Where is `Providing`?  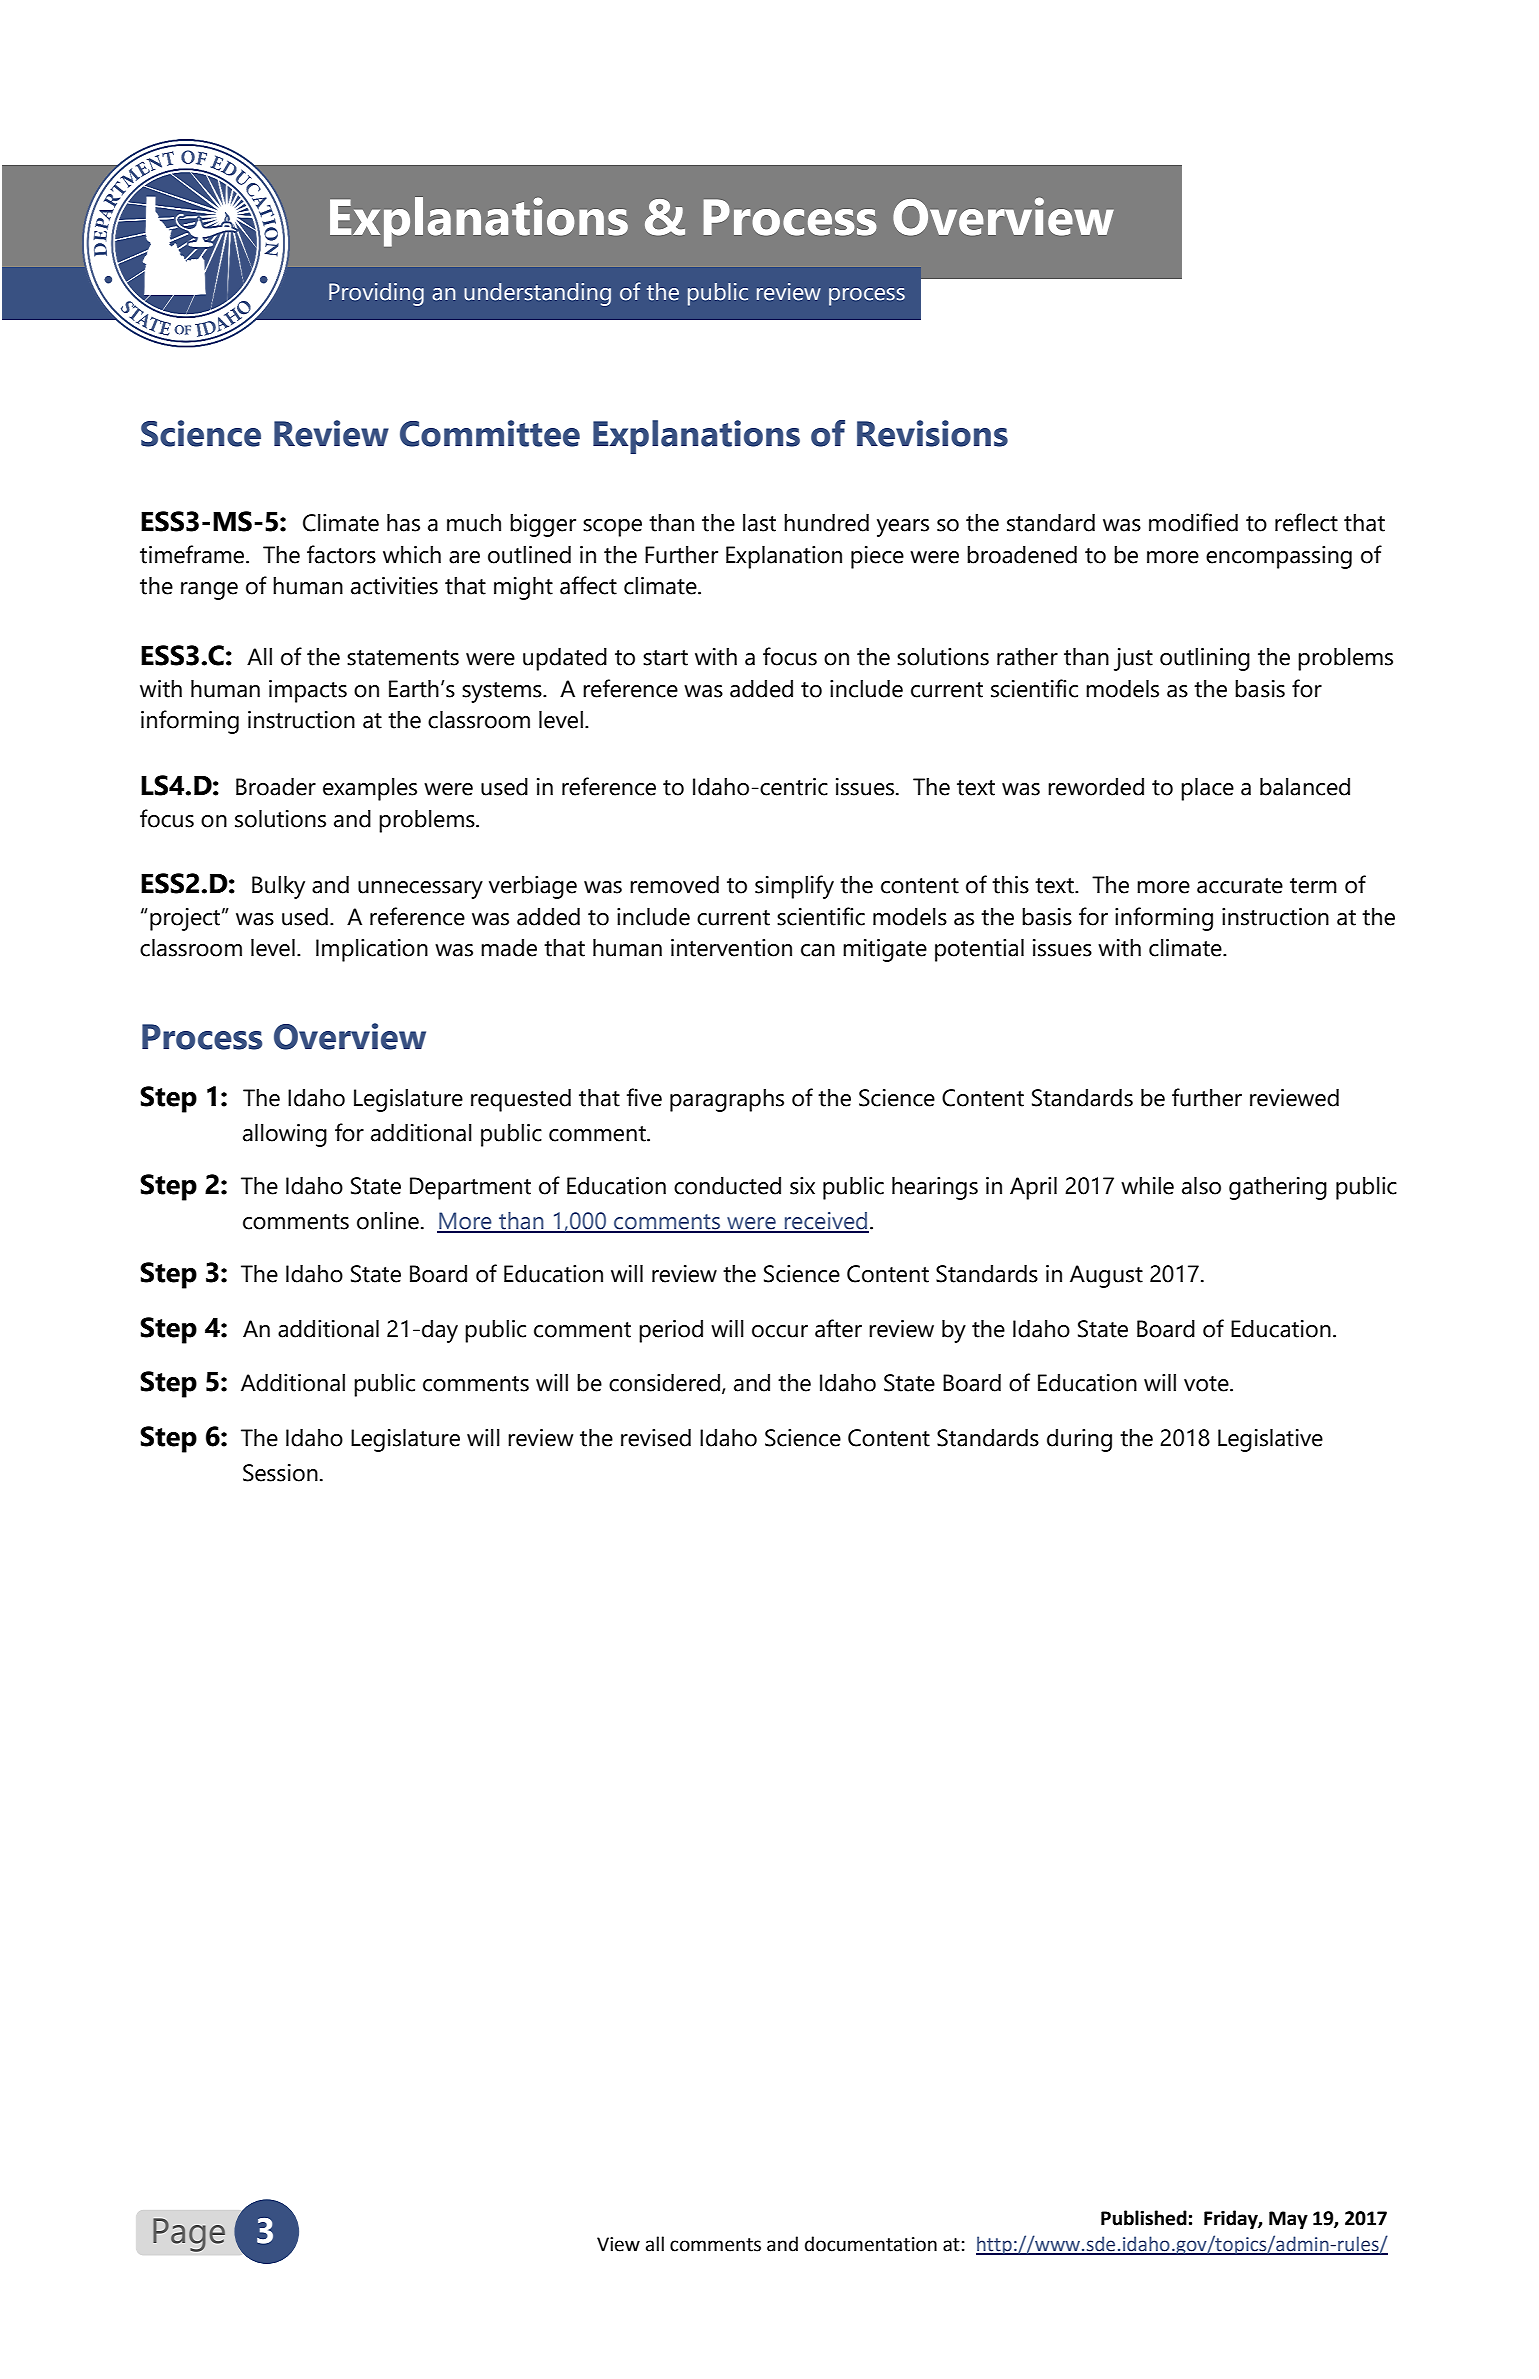 Providing is located at coordinates (376, 294).
